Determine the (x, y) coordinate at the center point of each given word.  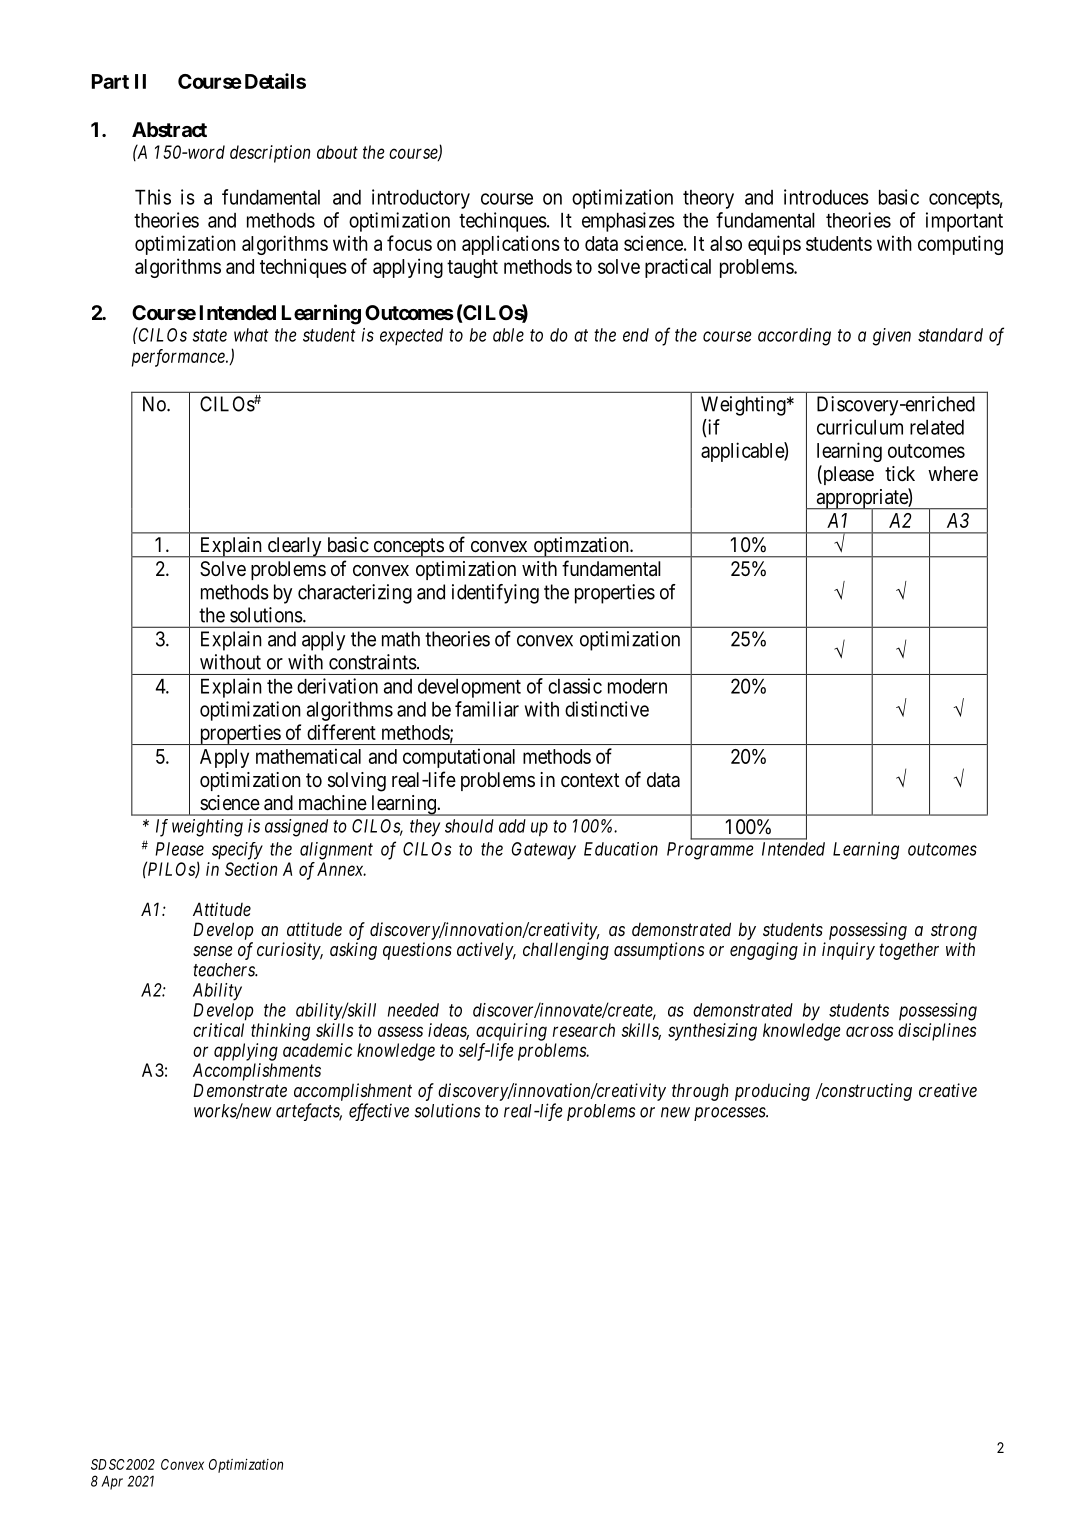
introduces (826, 197)
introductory (421, 199)
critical (218, 1030)
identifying (495, 594)
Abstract (169, 129)
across (869, 1031)
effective (379, 1112)
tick (900, 473)
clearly (294, 547)
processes (730, 1114)
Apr (112, 1483)
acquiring (511, 1032)
